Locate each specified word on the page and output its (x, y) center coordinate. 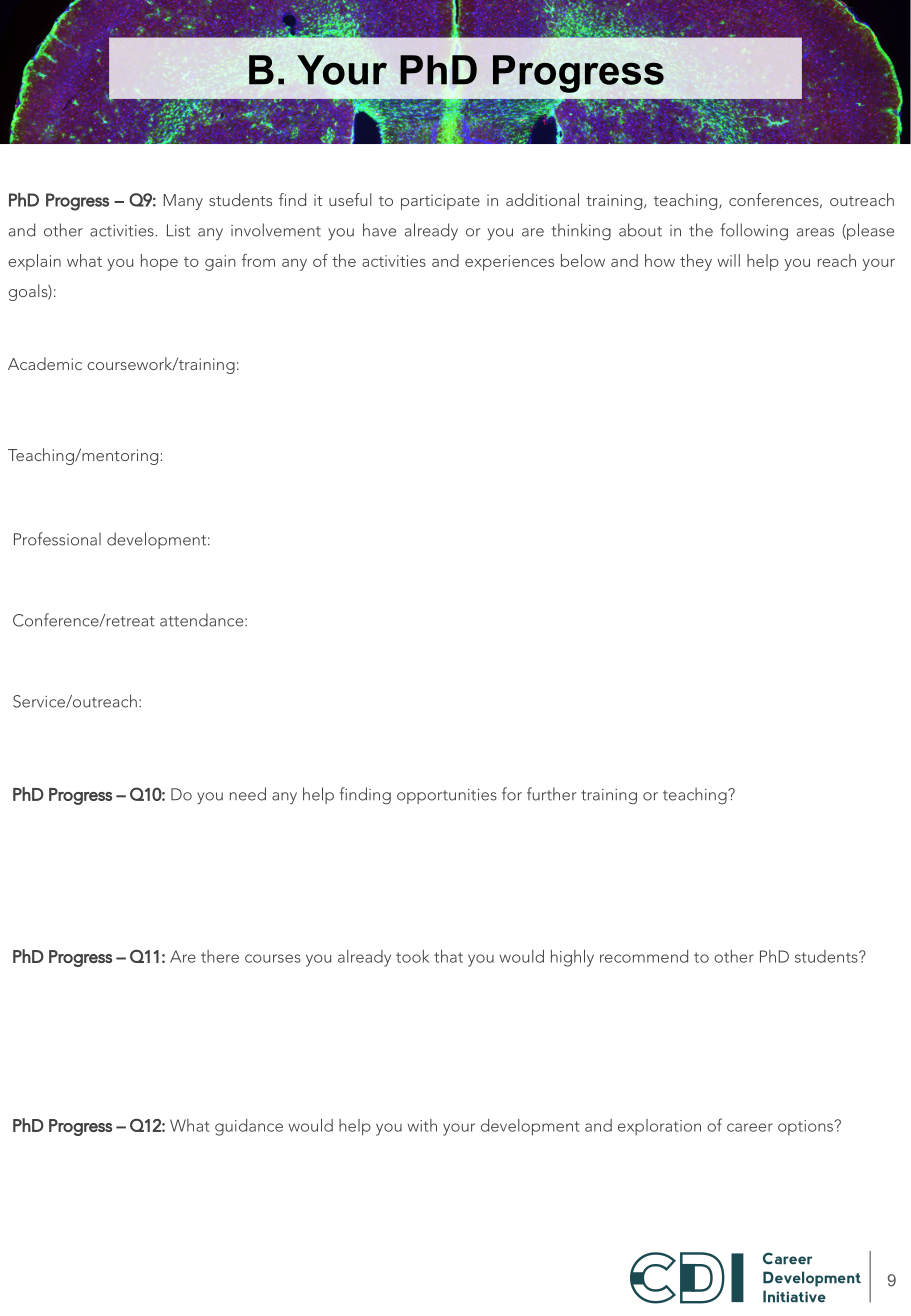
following (754, 232)
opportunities (447, 796)
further (552, 794)
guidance (249, 1127)
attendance (203, 620)
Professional (57, 539)
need (248, 794)
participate (440, 202)
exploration (659, 1127)
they (696, 262)
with (422, 1125)
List (178, 230)
